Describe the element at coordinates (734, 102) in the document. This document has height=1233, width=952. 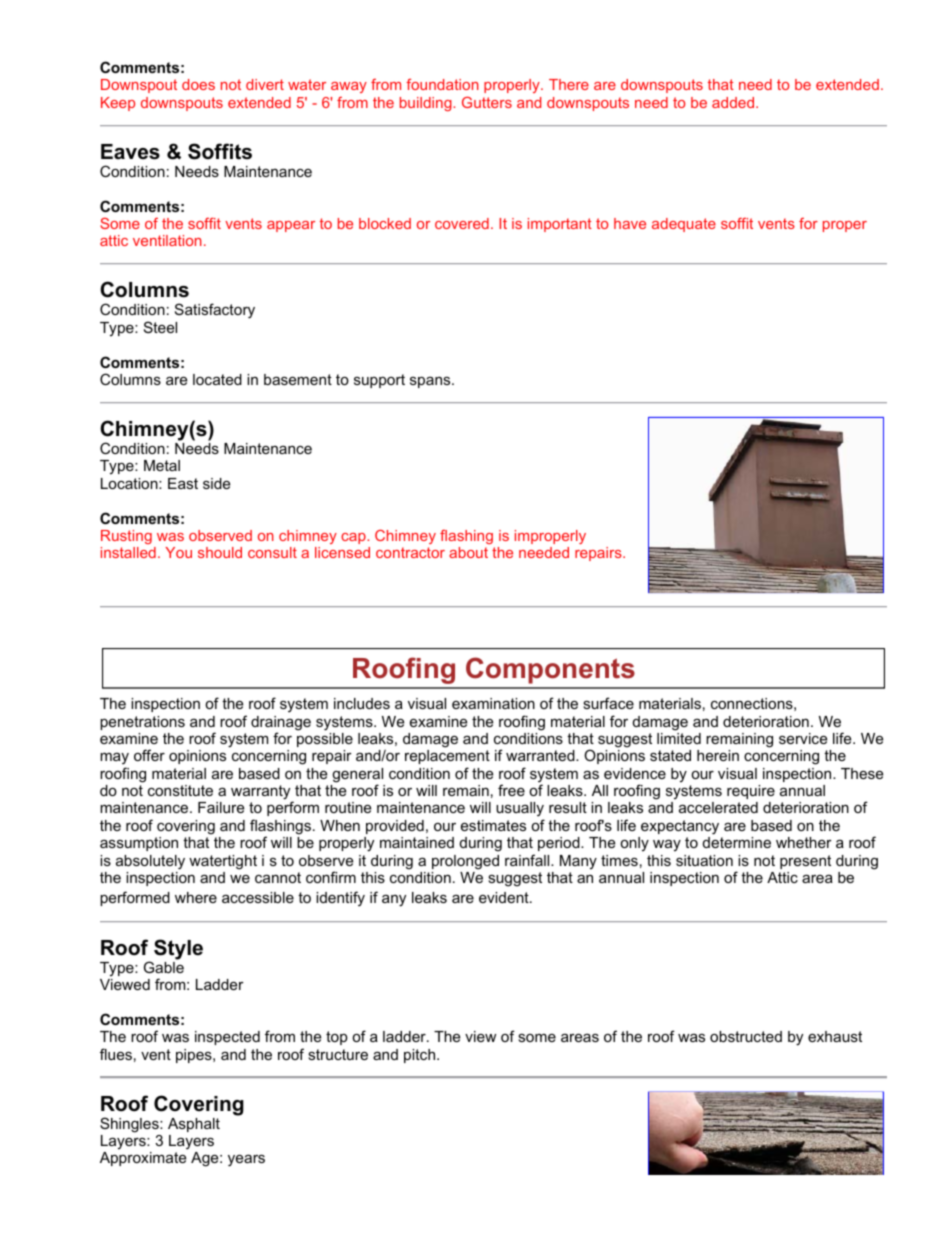
I see `added` at that location.
